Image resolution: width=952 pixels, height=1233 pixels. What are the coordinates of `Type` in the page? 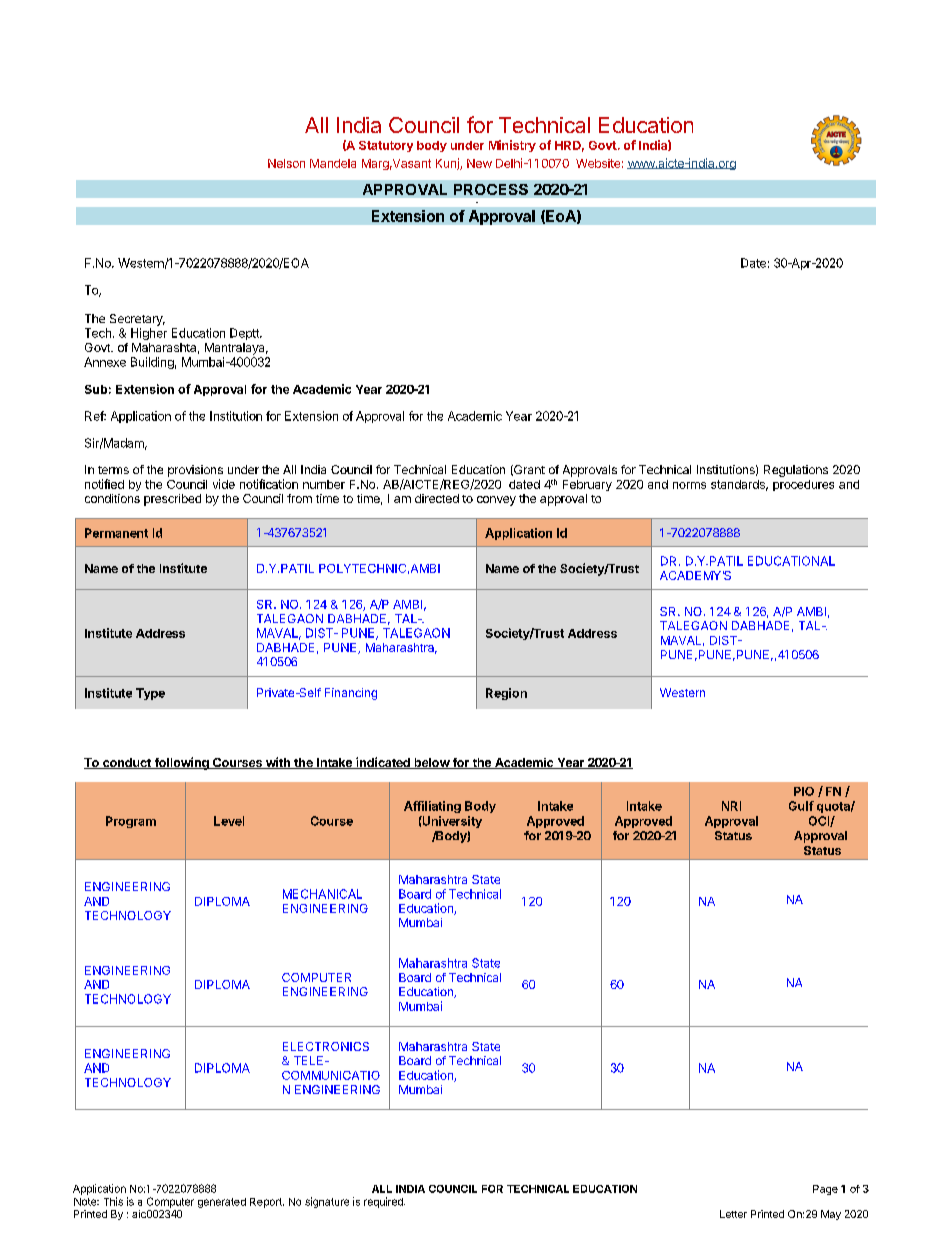 It's located at (150, 694).
